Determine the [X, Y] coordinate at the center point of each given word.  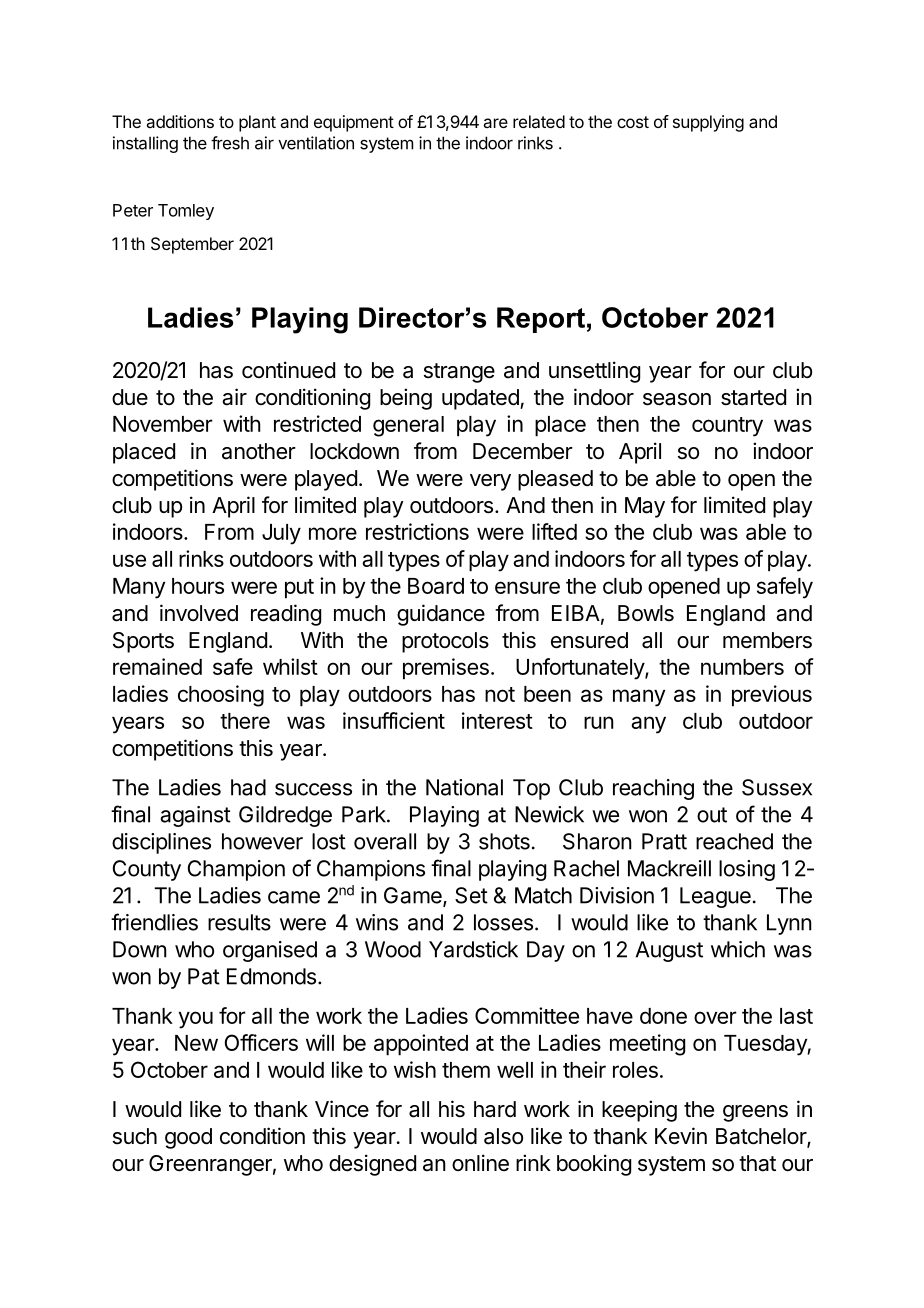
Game [414, 896]
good [188, 1138]
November [163, 424]
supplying [708, 123]
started [753, 397]
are [495, 123]
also [503, 1136]
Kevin [681, 1136]
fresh [230, 143]
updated [481, 399]
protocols [445, 642]
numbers [742, 667]
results [239, 922]
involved [199, 613]
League [715, 897]
